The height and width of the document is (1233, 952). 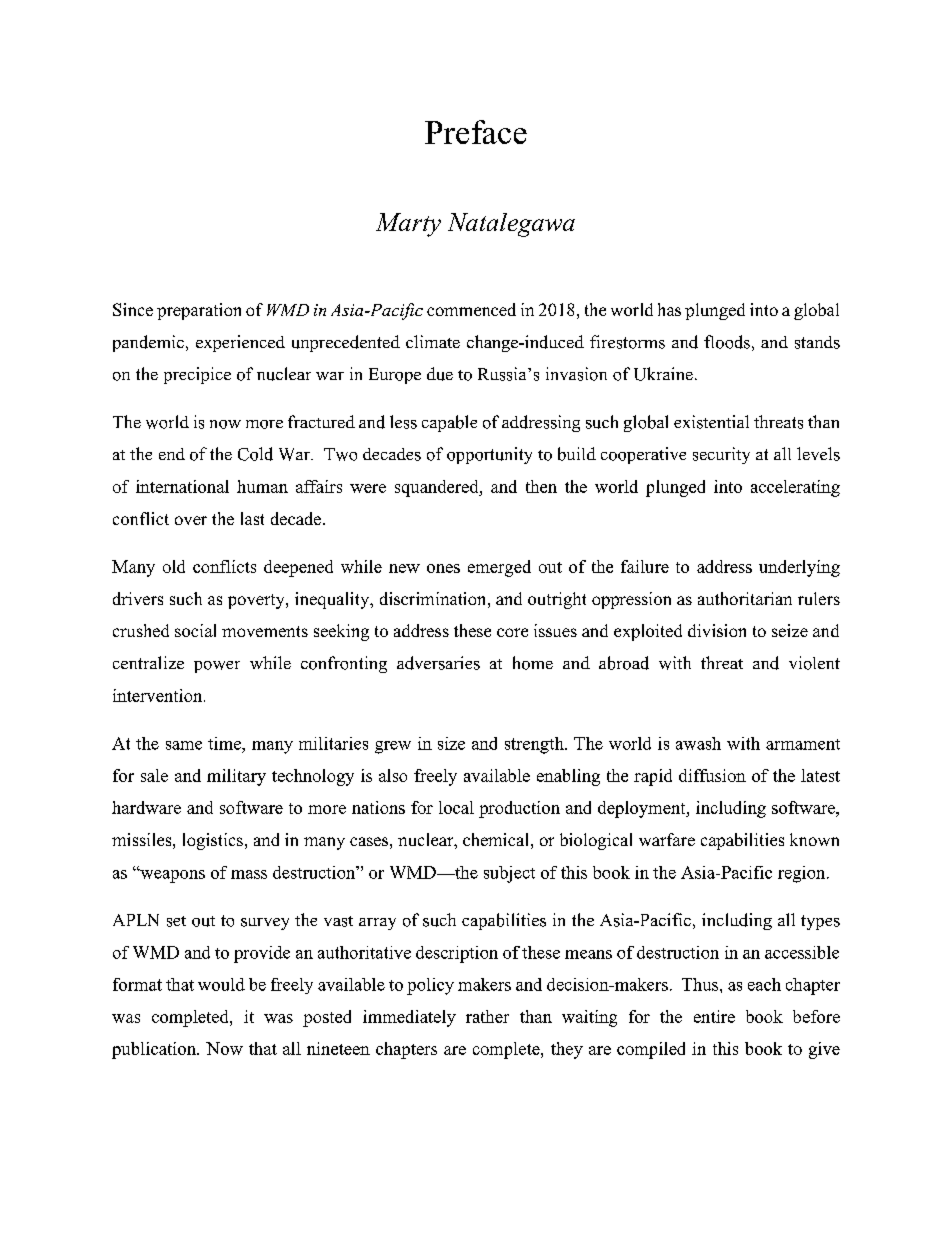 What do you see at coordinates (195, 630) in the document?
I see `social` at bounding box center [195, 630].
